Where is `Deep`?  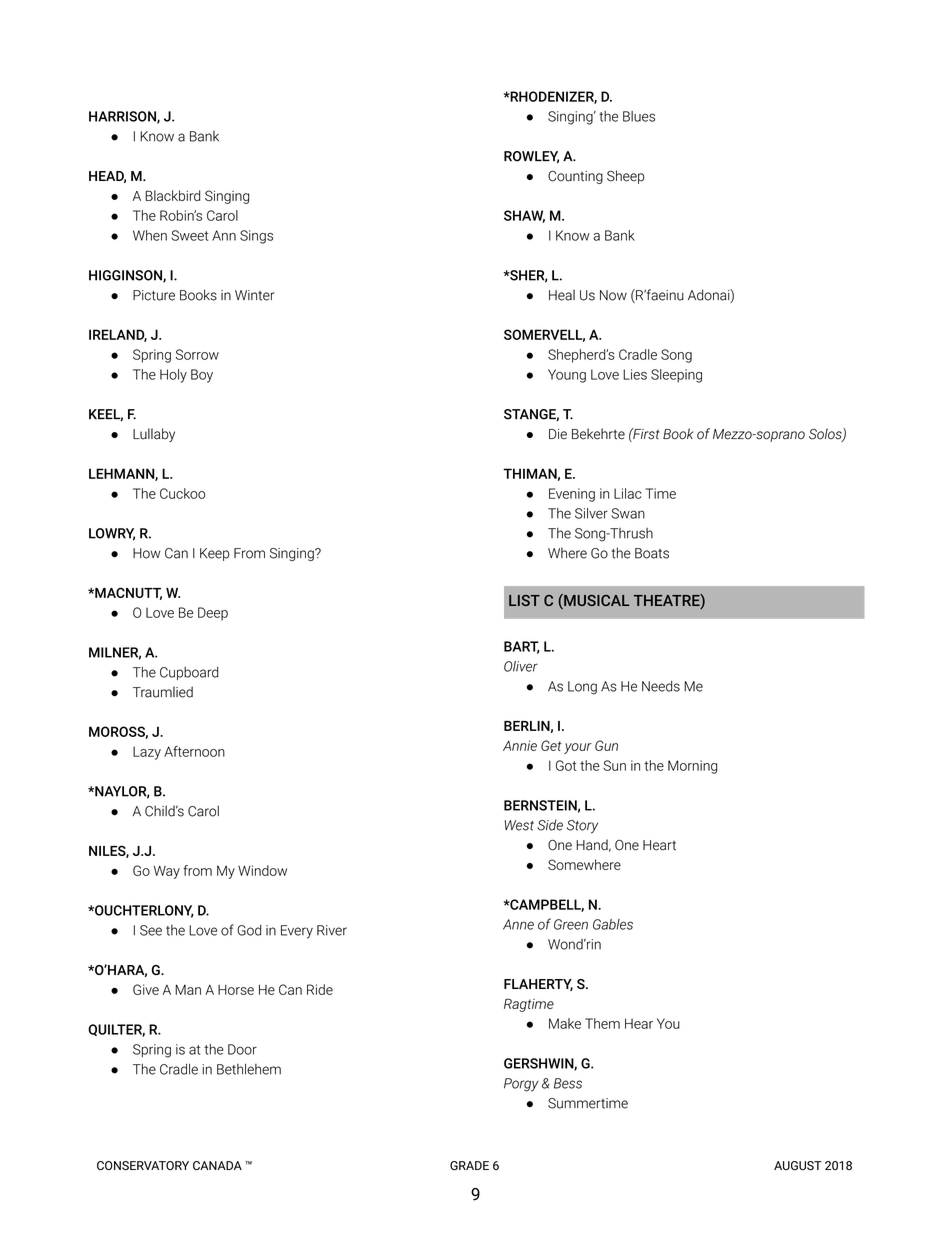
Deep is located at coordinates (213, 614).
